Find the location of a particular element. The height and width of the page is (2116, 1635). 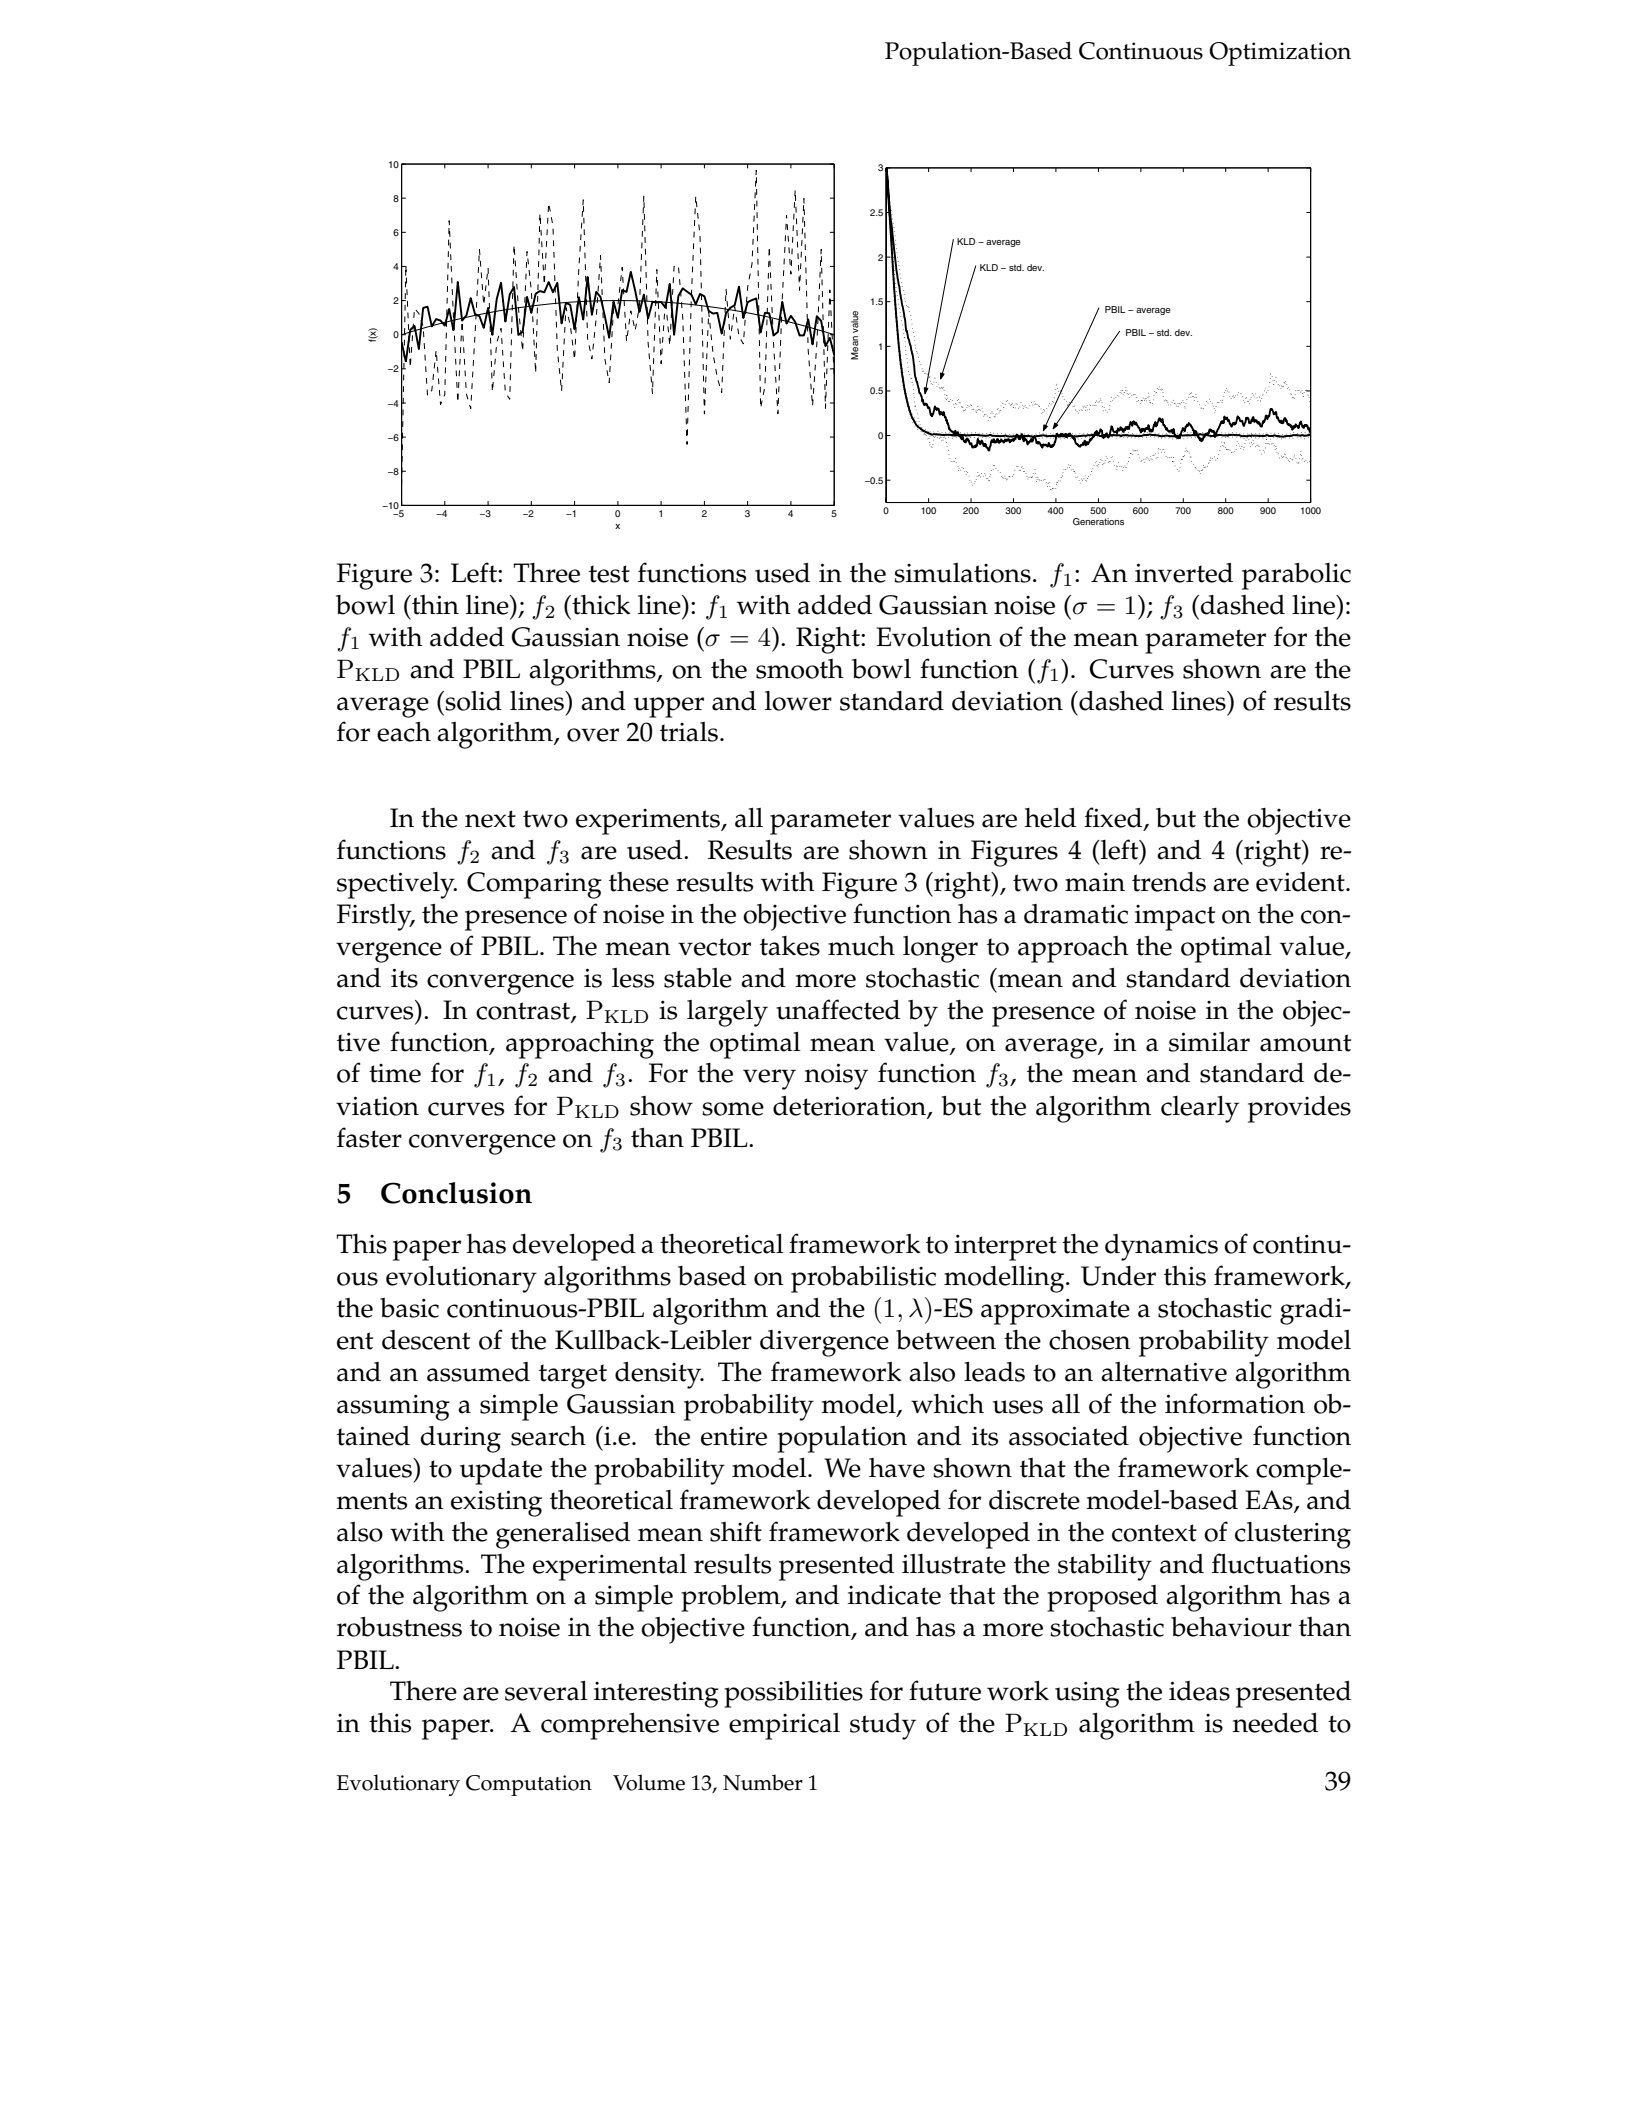

dynamics is located at coordinates (1161, 1247).
